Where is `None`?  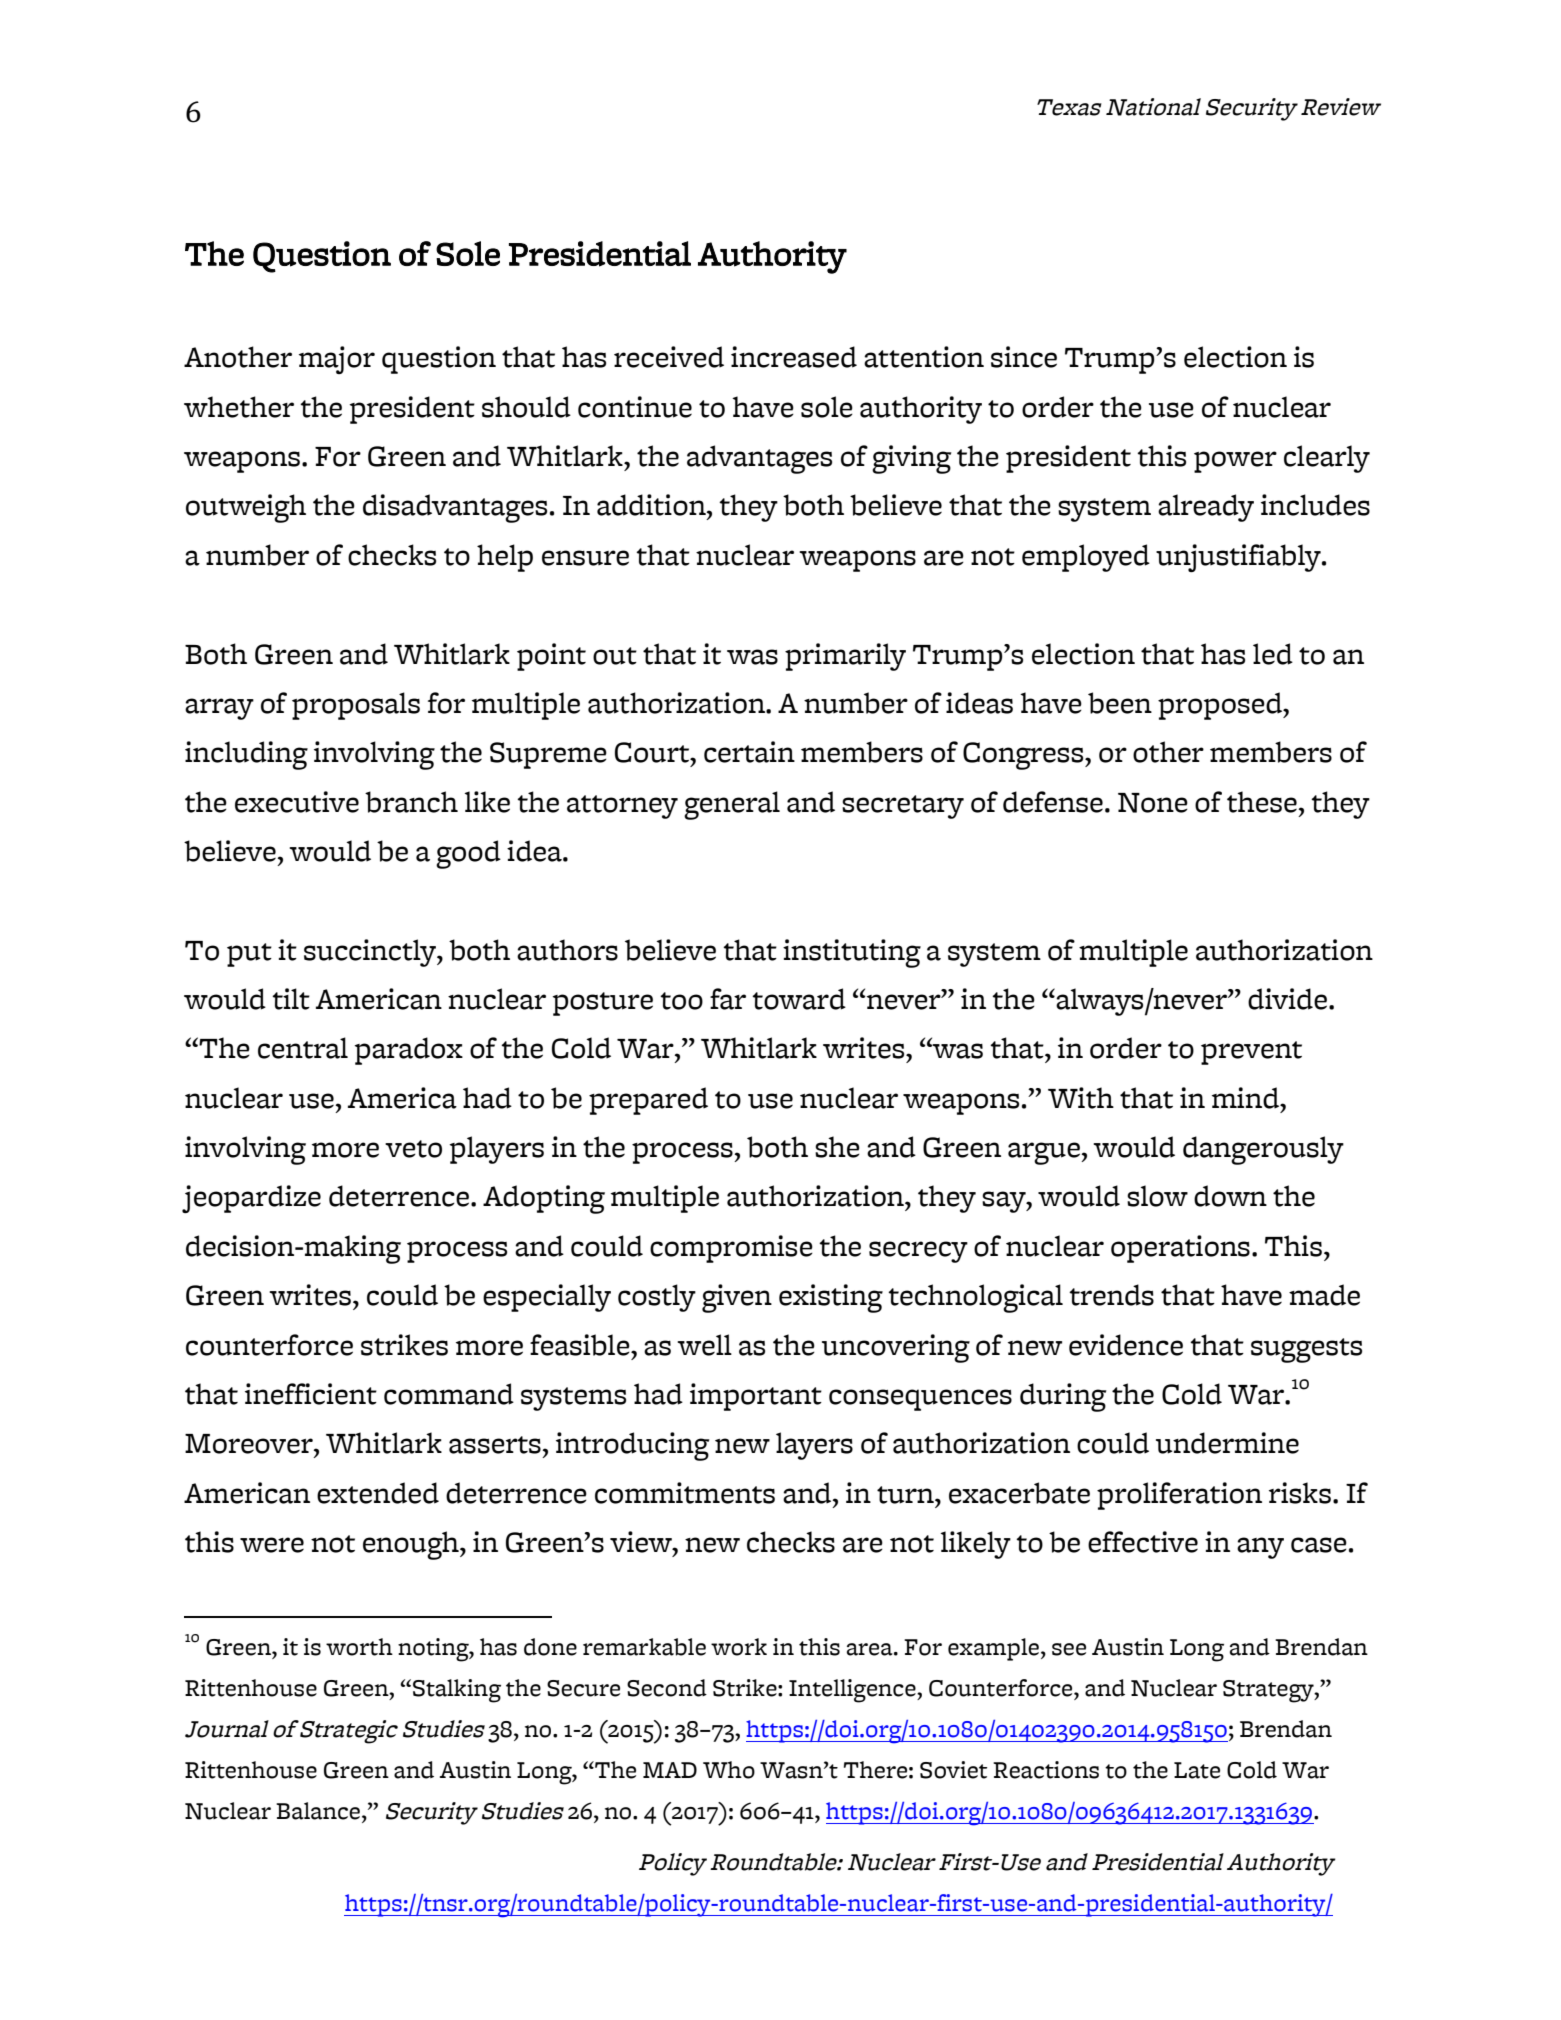 None is located at coordinates (1153, 803).
